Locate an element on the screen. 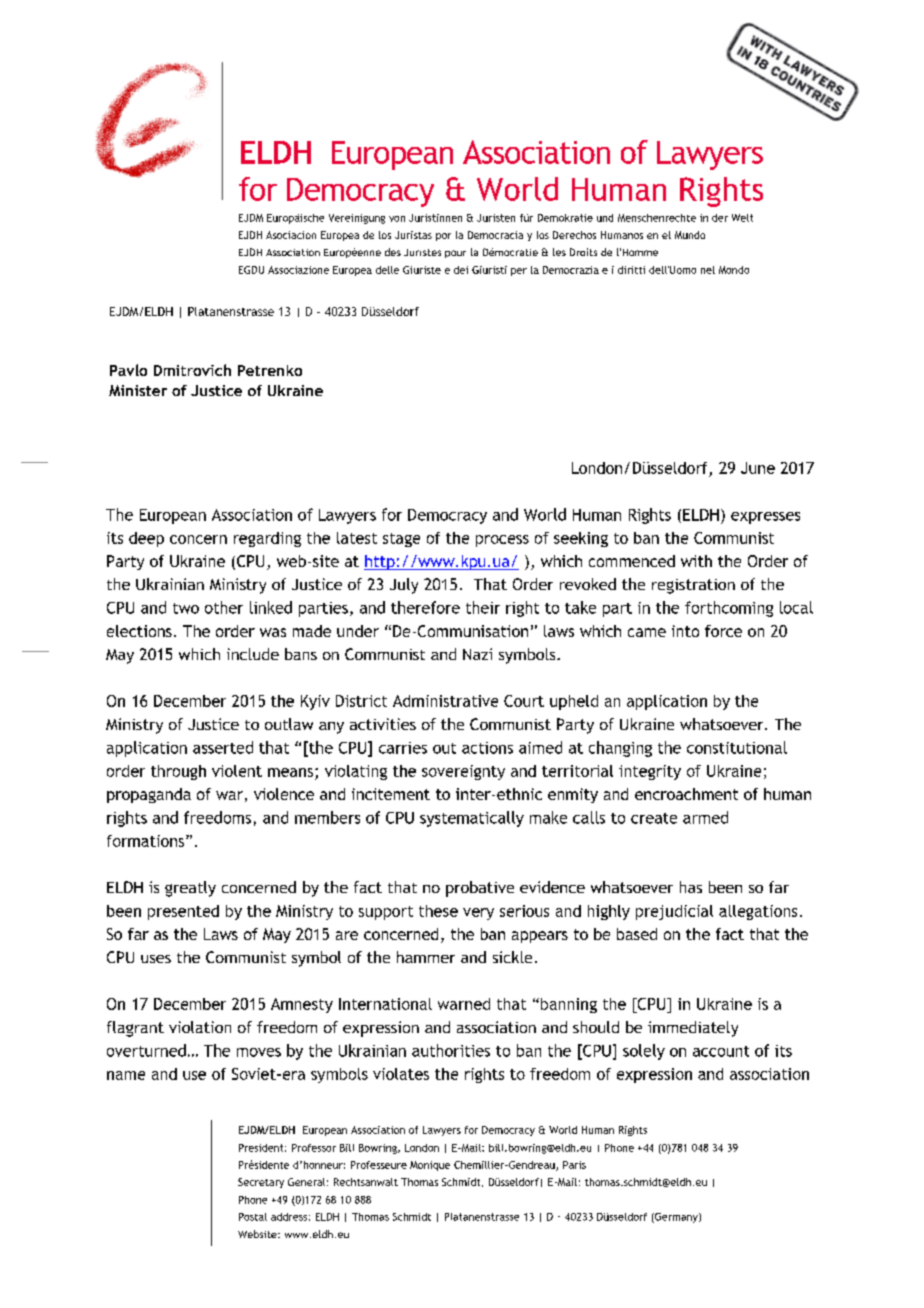 The image size is (924, 1308). Secretary is located at coordinates (261, 1183).
